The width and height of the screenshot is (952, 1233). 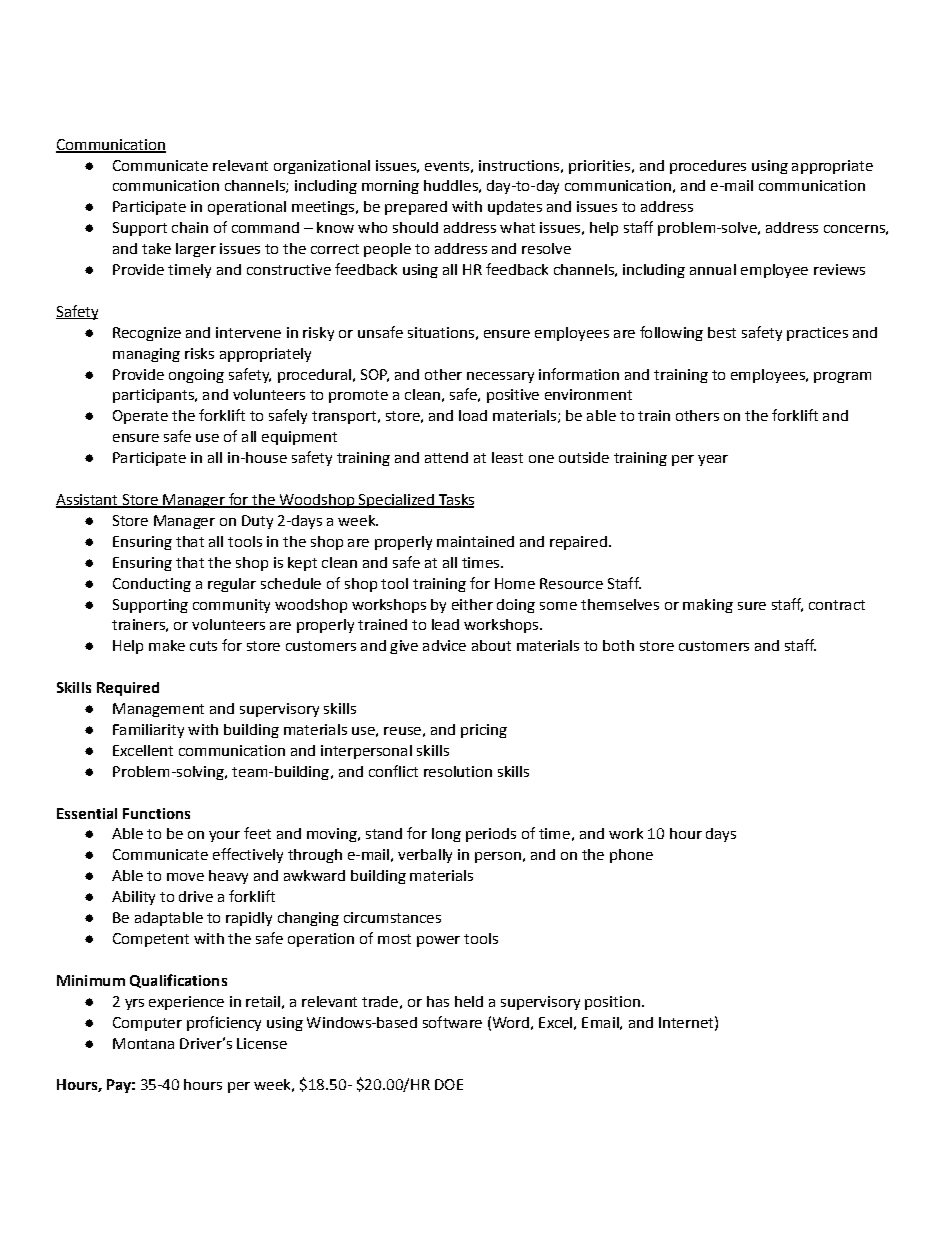 What do you see at coordinates (167, 645) in the screenshot?
I see `make` at bounding box center [167, 645].
